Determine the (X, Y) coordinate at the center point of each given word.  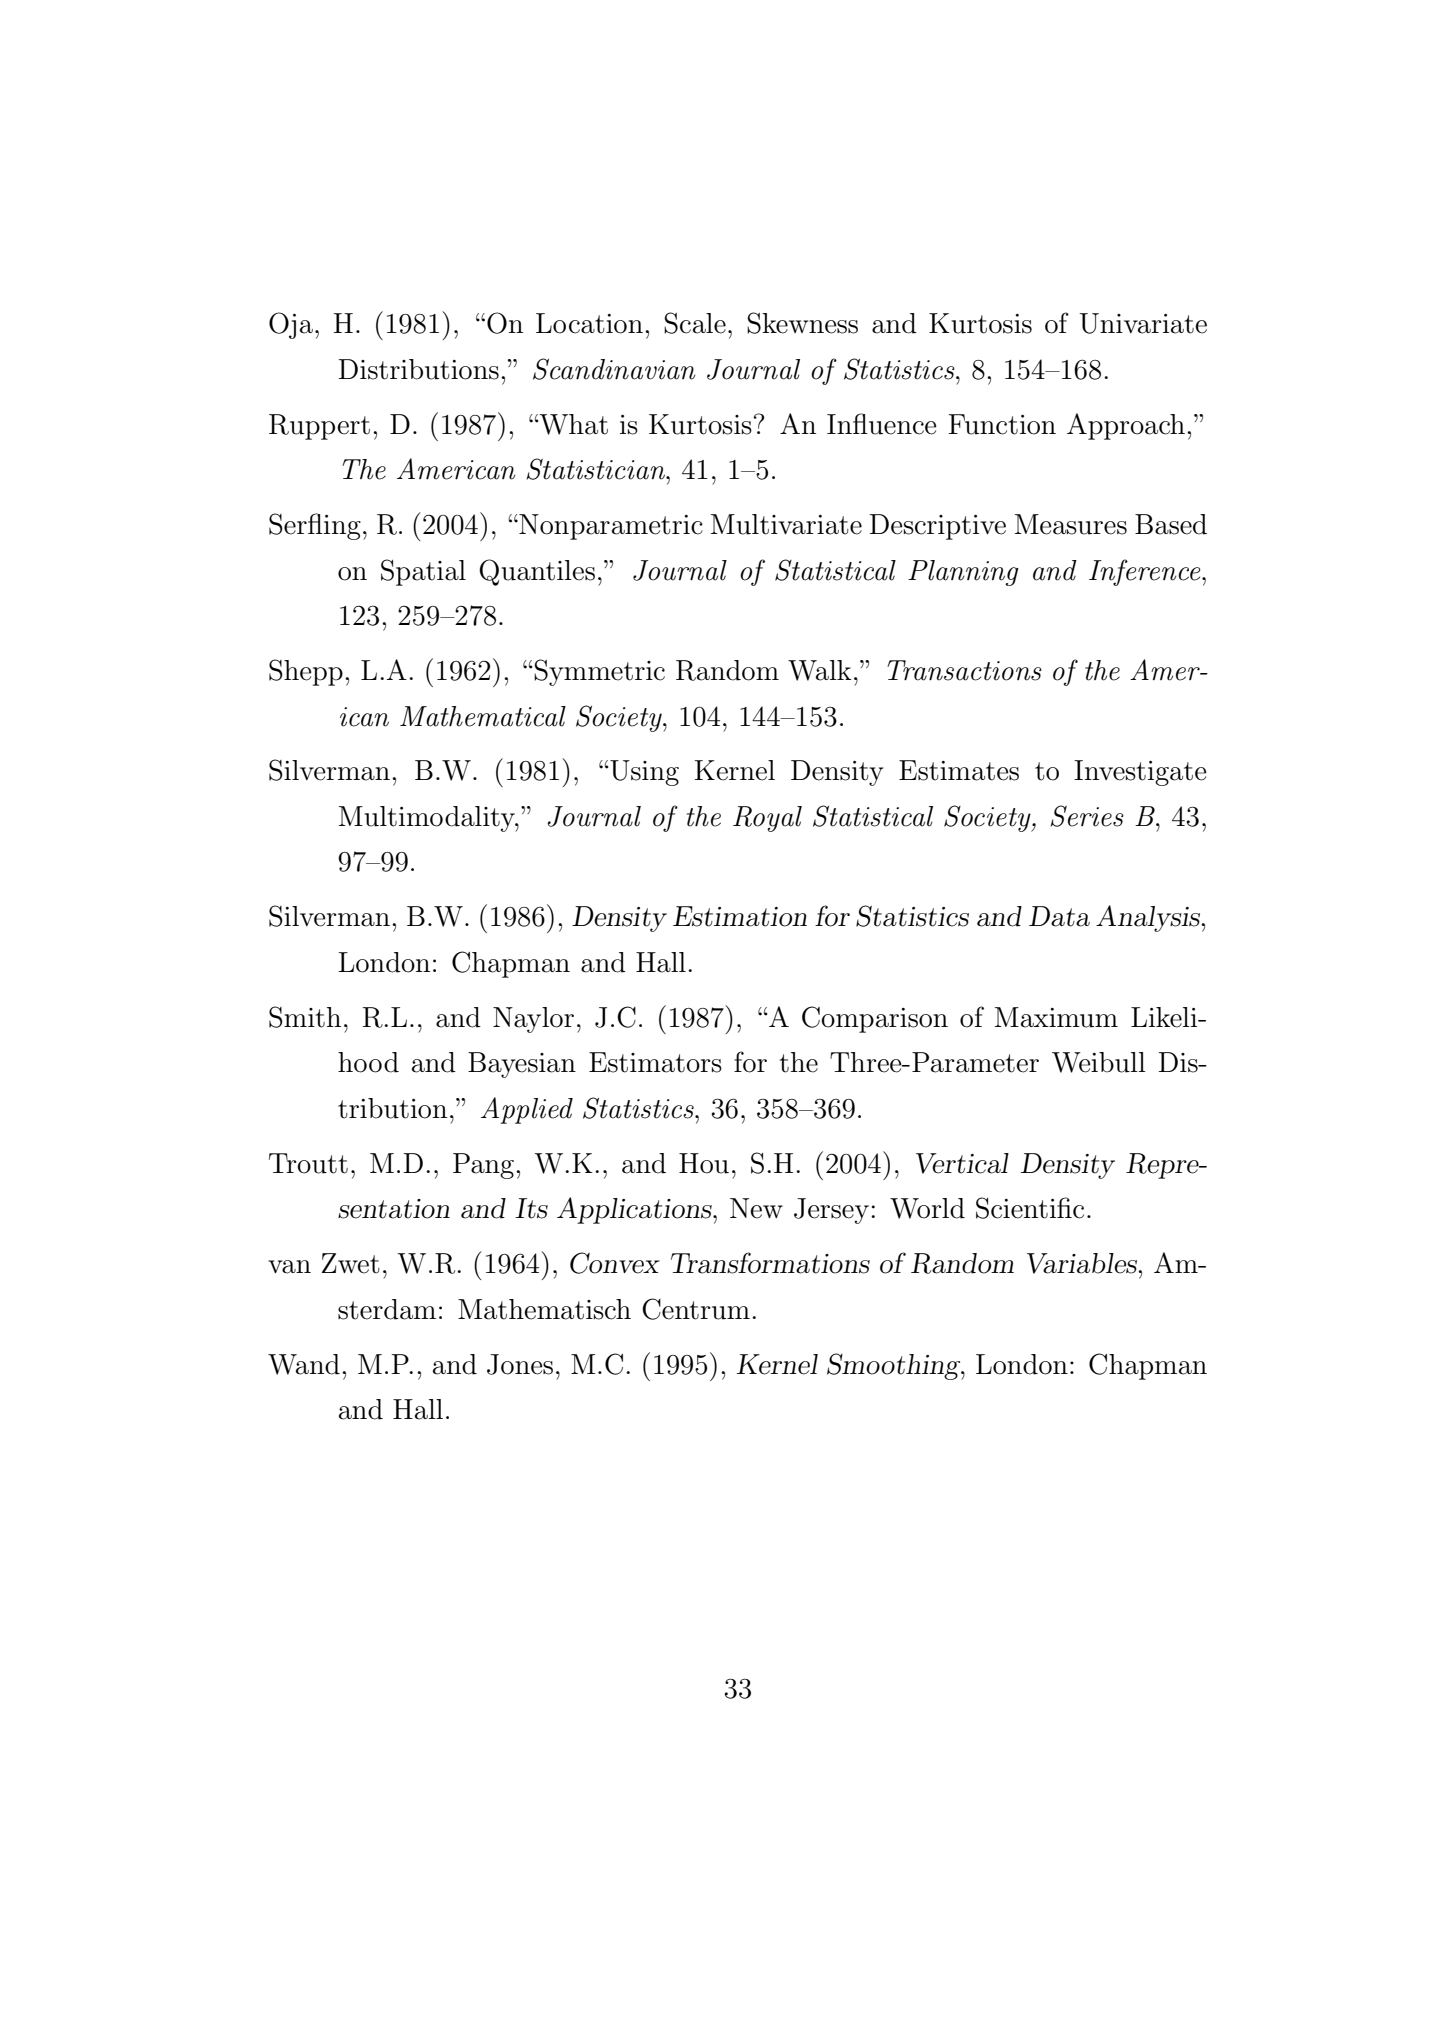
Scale (695, 323)
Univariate (1143, 323)
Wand (304, 1364)
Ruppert (319, 427)
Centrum (696, 1309)
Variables (1083, 1263)
